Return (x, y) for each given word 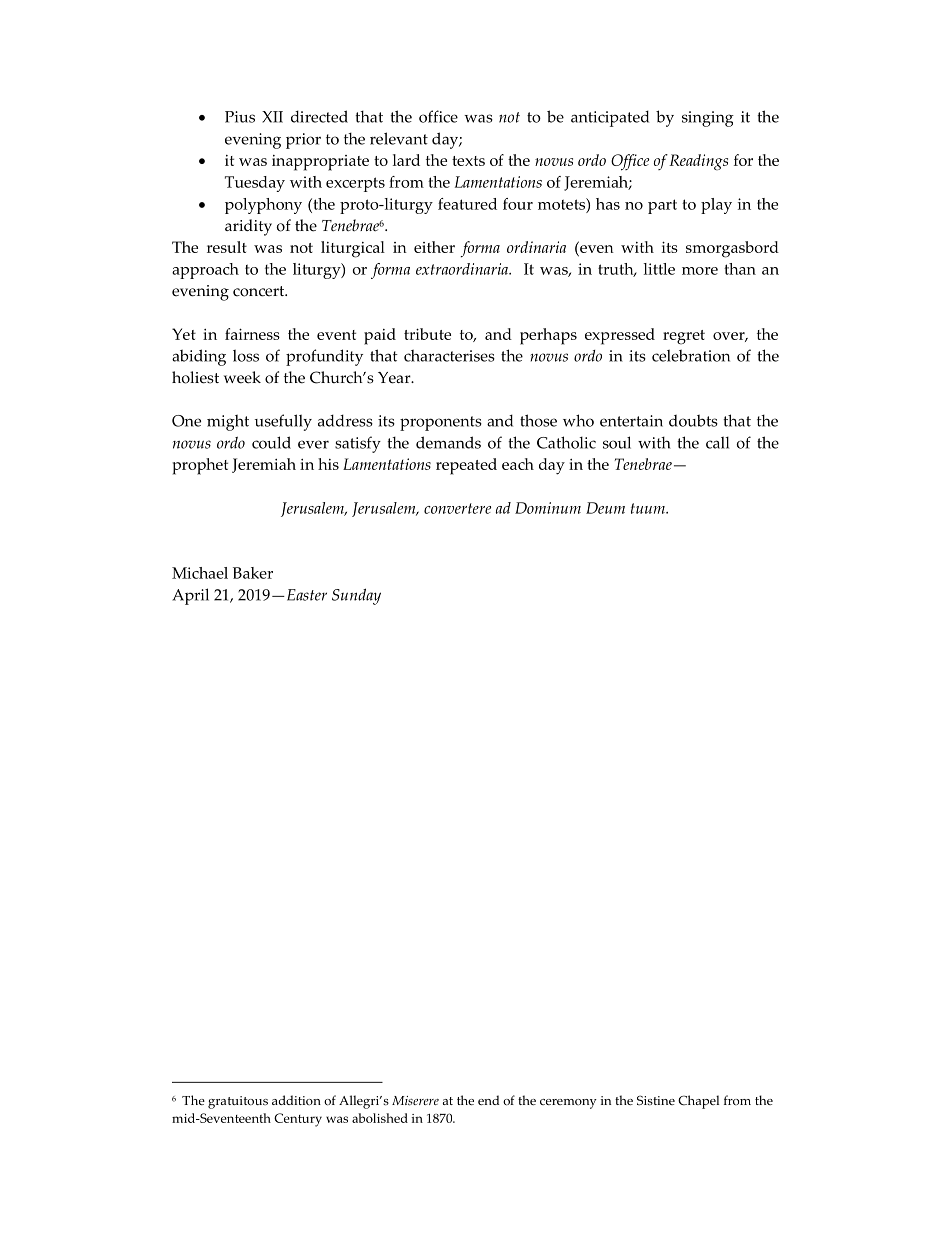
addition (296, 1100)
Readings (698, 162)
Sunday (356, 596)
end (488, 1100)
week (242, 377)
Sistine (656, 1100)
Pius (240, 117)
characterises (449, 355)
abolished (380, 1118)
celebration (691, 355)
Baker (253, 573)
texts (468, 161)
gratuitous (238, 1102)
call (717, 442)
